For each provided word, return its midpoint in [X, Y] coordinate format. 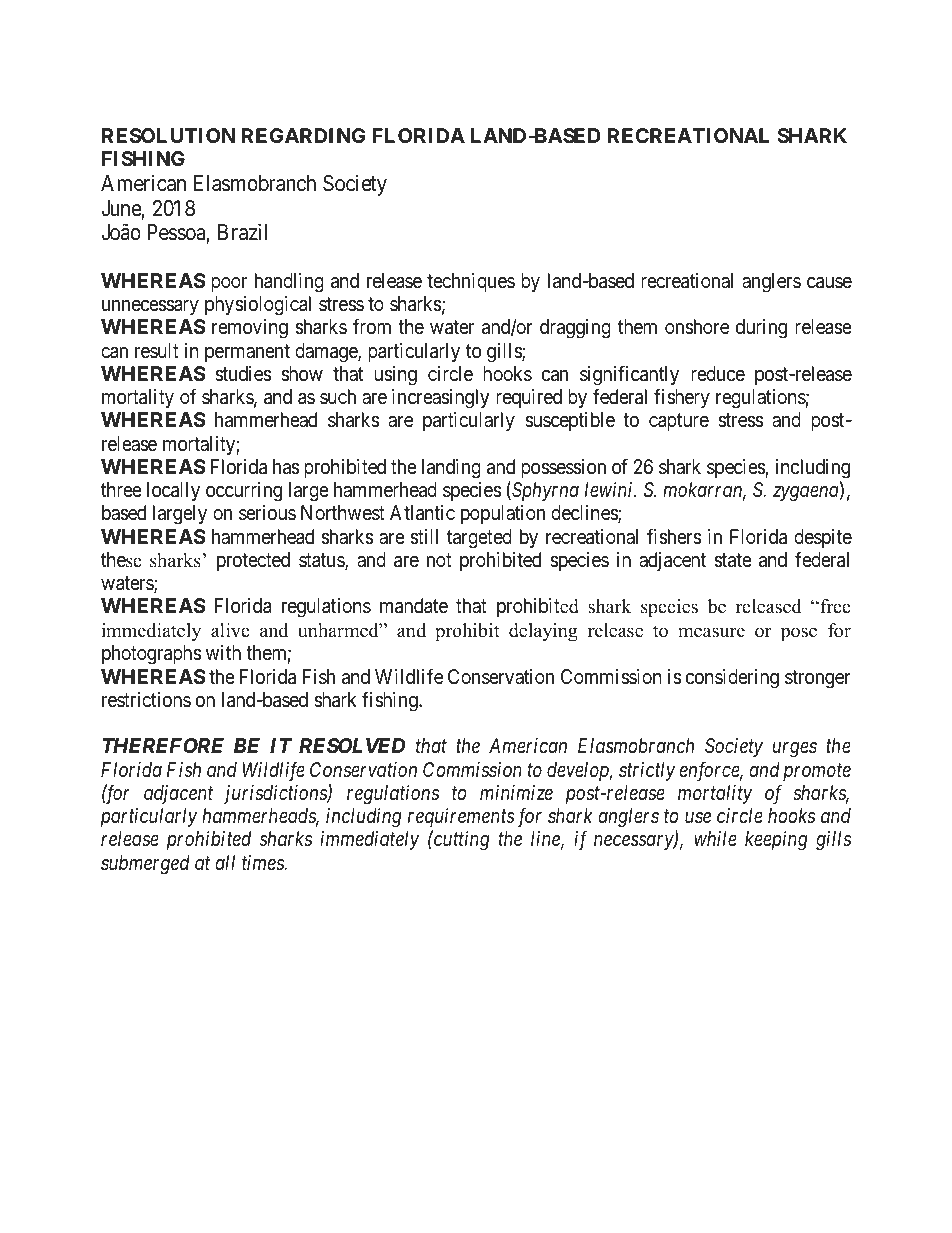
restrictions [146, 699]
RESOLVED [352, 745]
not [439, 560]
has [286, 467]
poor [229, 284]
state [733, 560]
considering [732, 679]
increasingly [440, 399]
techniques [471, 282]
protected [253, 561]
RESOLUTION [168, 135]
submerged [145, 865]
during [761, 329]
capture [679, 422]
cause [829, 283]
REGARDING [304, 135]
